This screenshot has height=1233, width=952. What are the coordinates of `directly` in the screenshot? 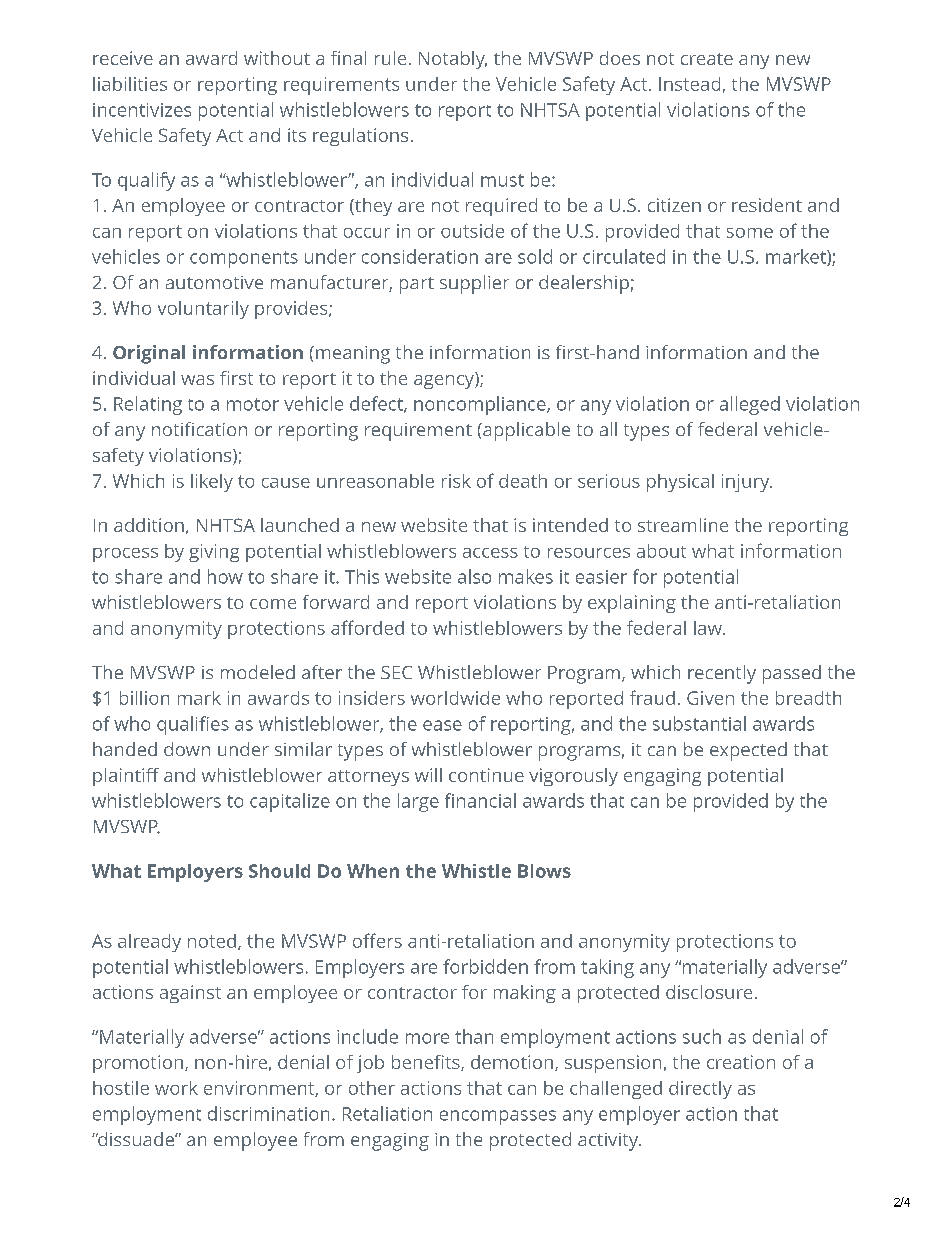 It's located at (700, 1090).
